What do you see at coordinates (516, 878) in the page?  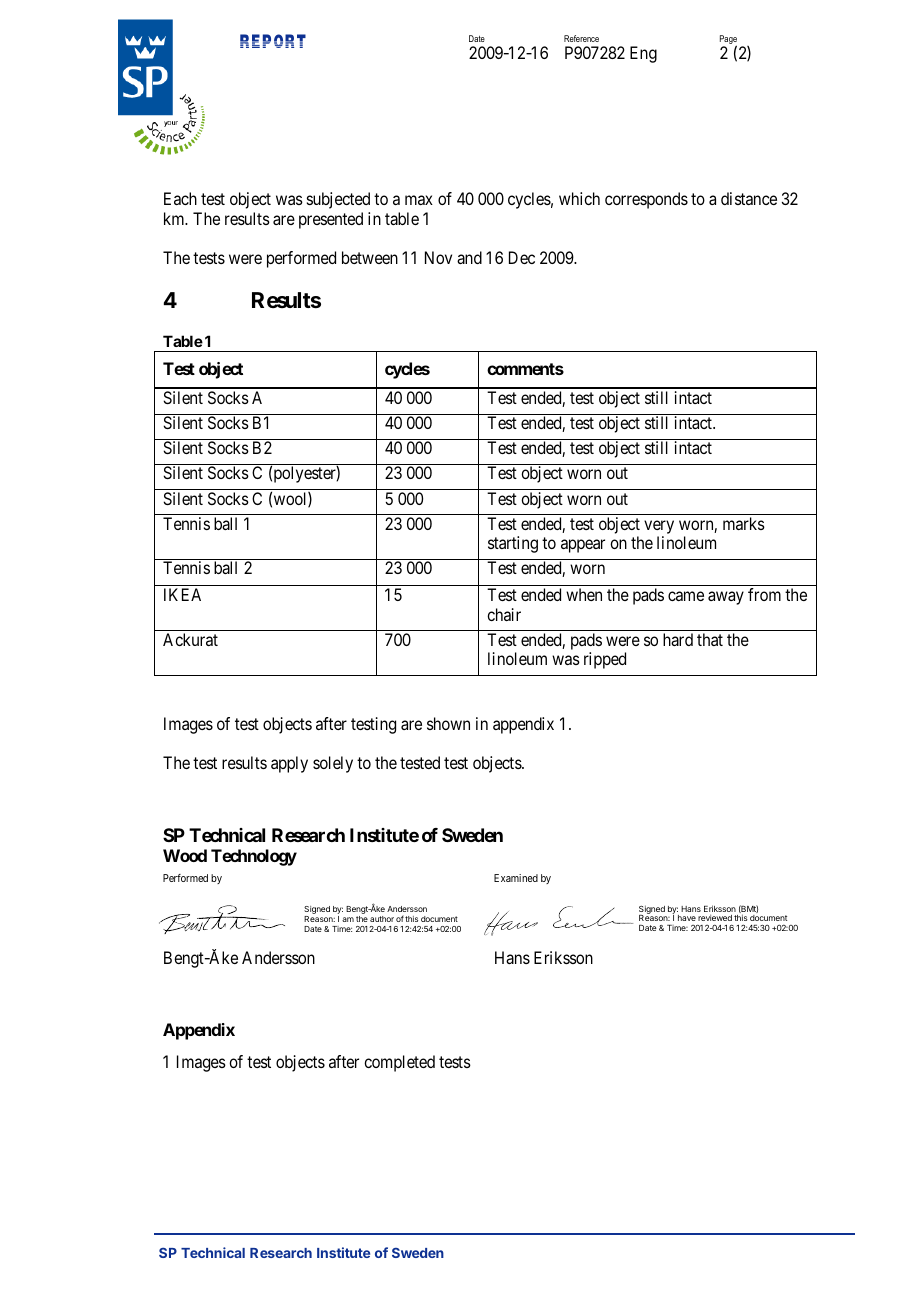 I see `Examined` at bounding box center [516, 878].
